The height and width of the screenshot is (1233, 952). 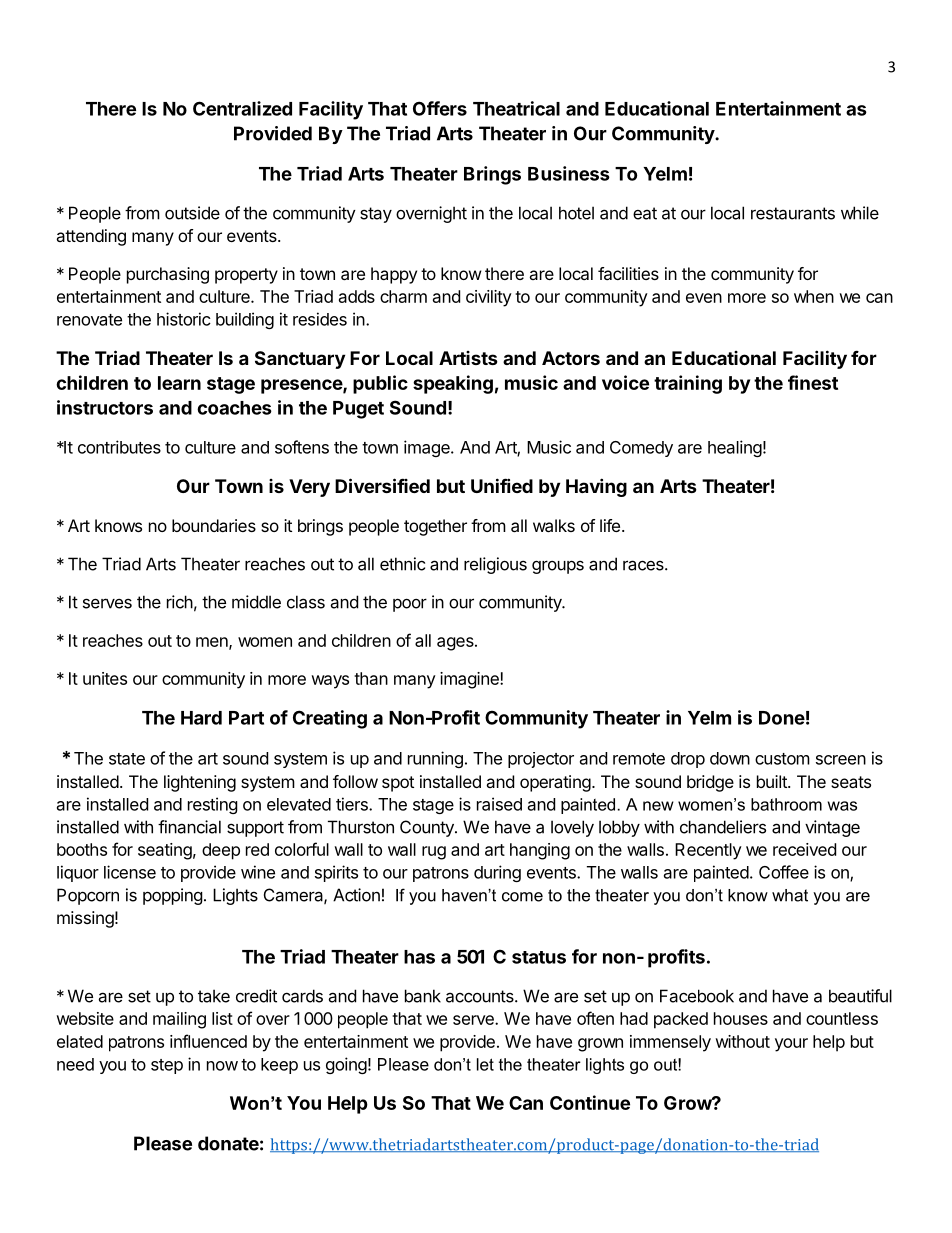 I want to click on Offers, so click(x=440, y=108).
